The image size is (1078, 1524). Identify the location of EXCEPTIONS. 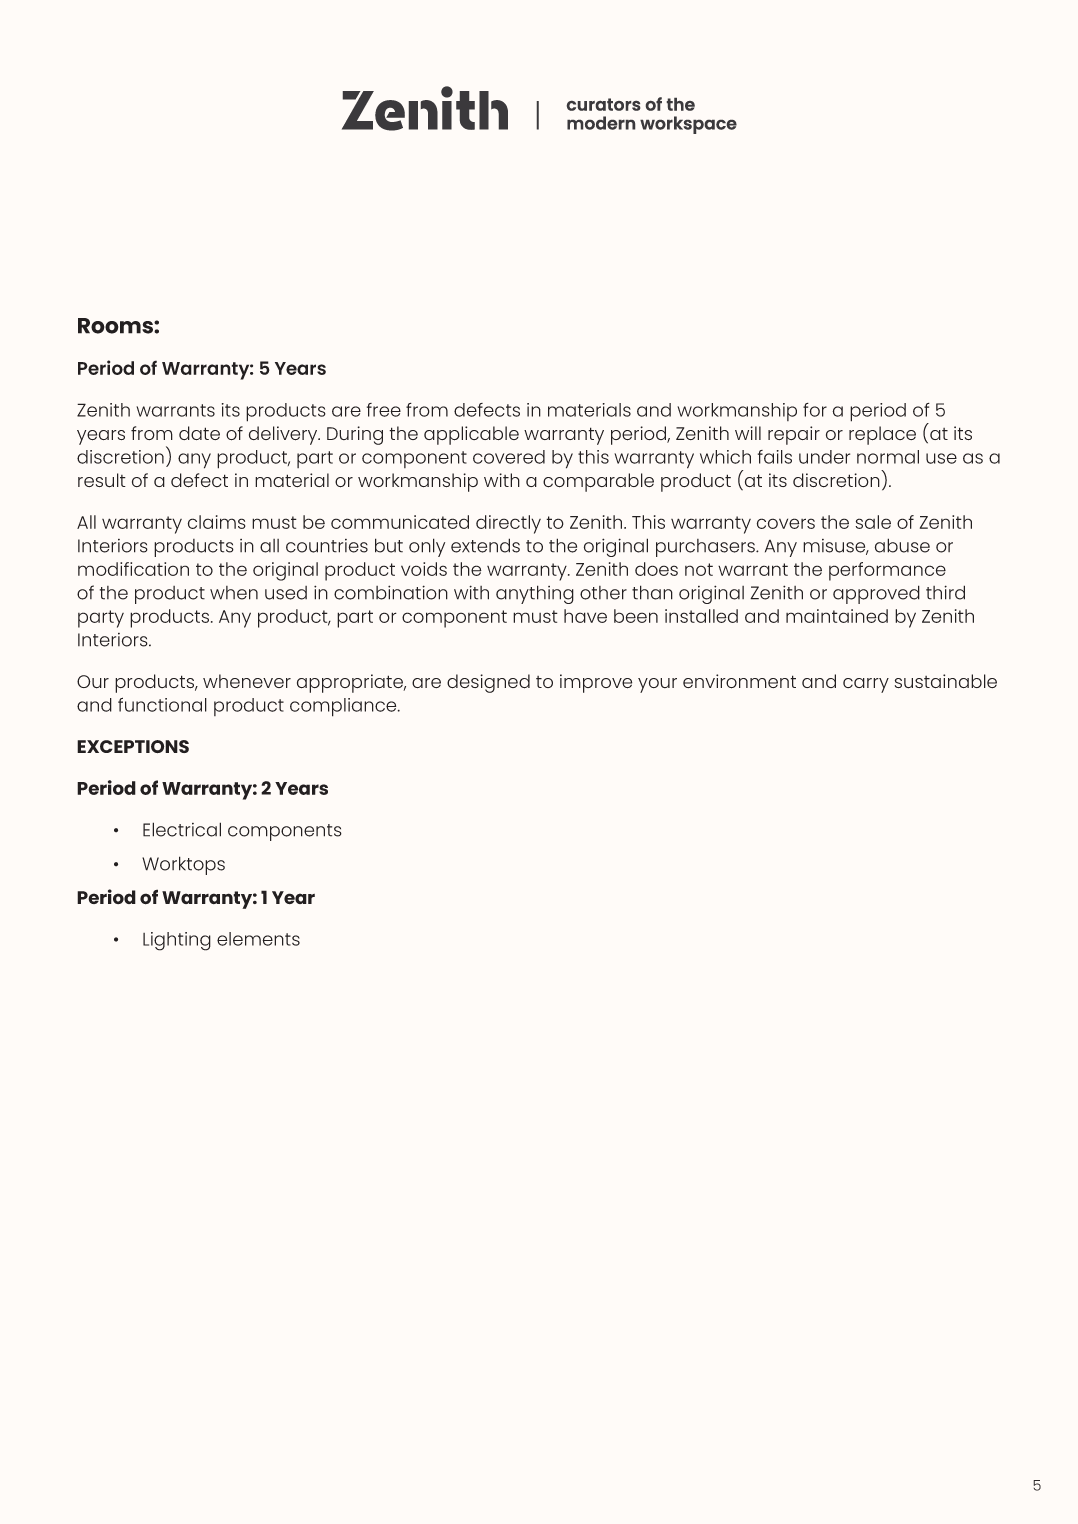
(133, 746).
